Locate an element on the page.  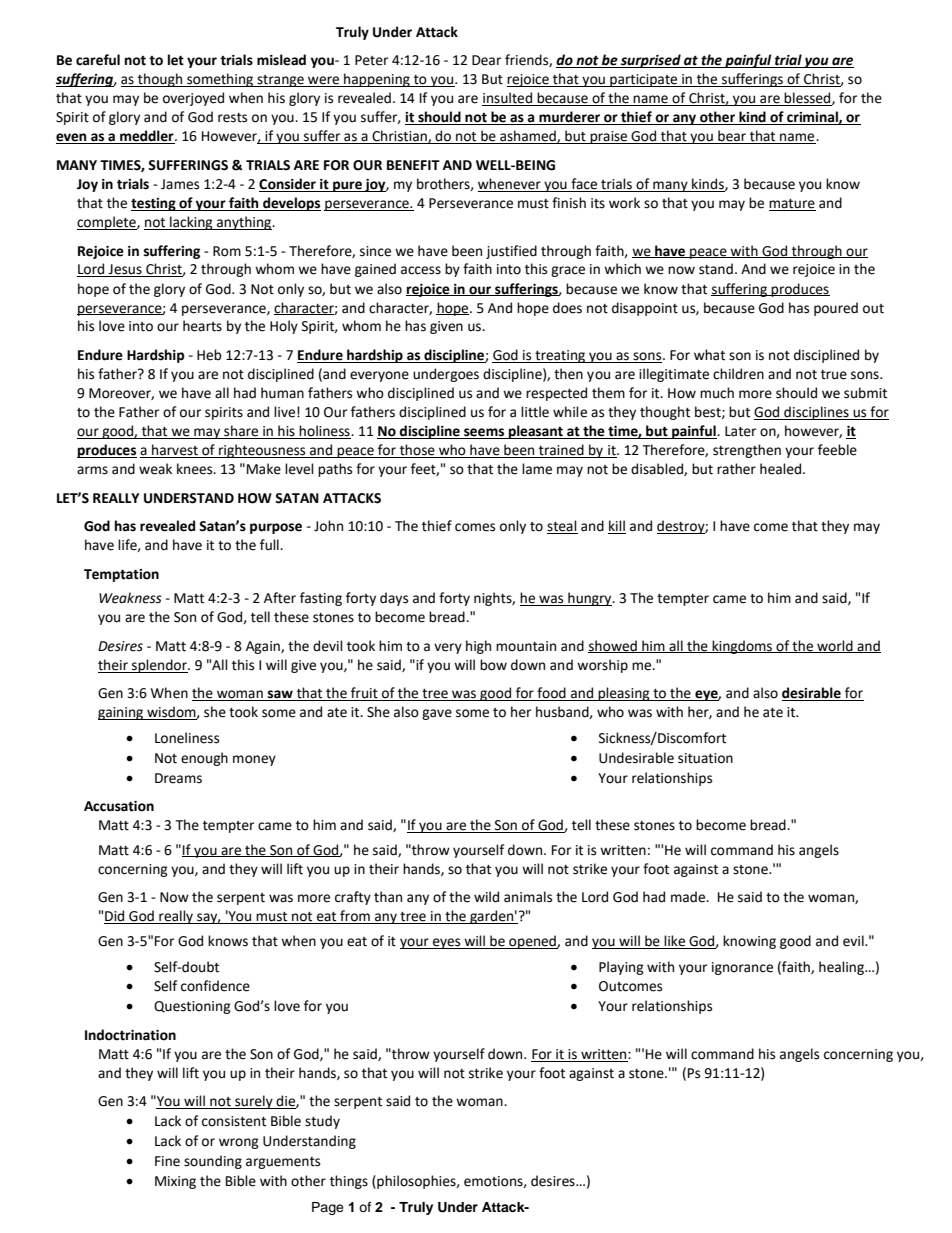
high is located at coordinates (478, 647).
